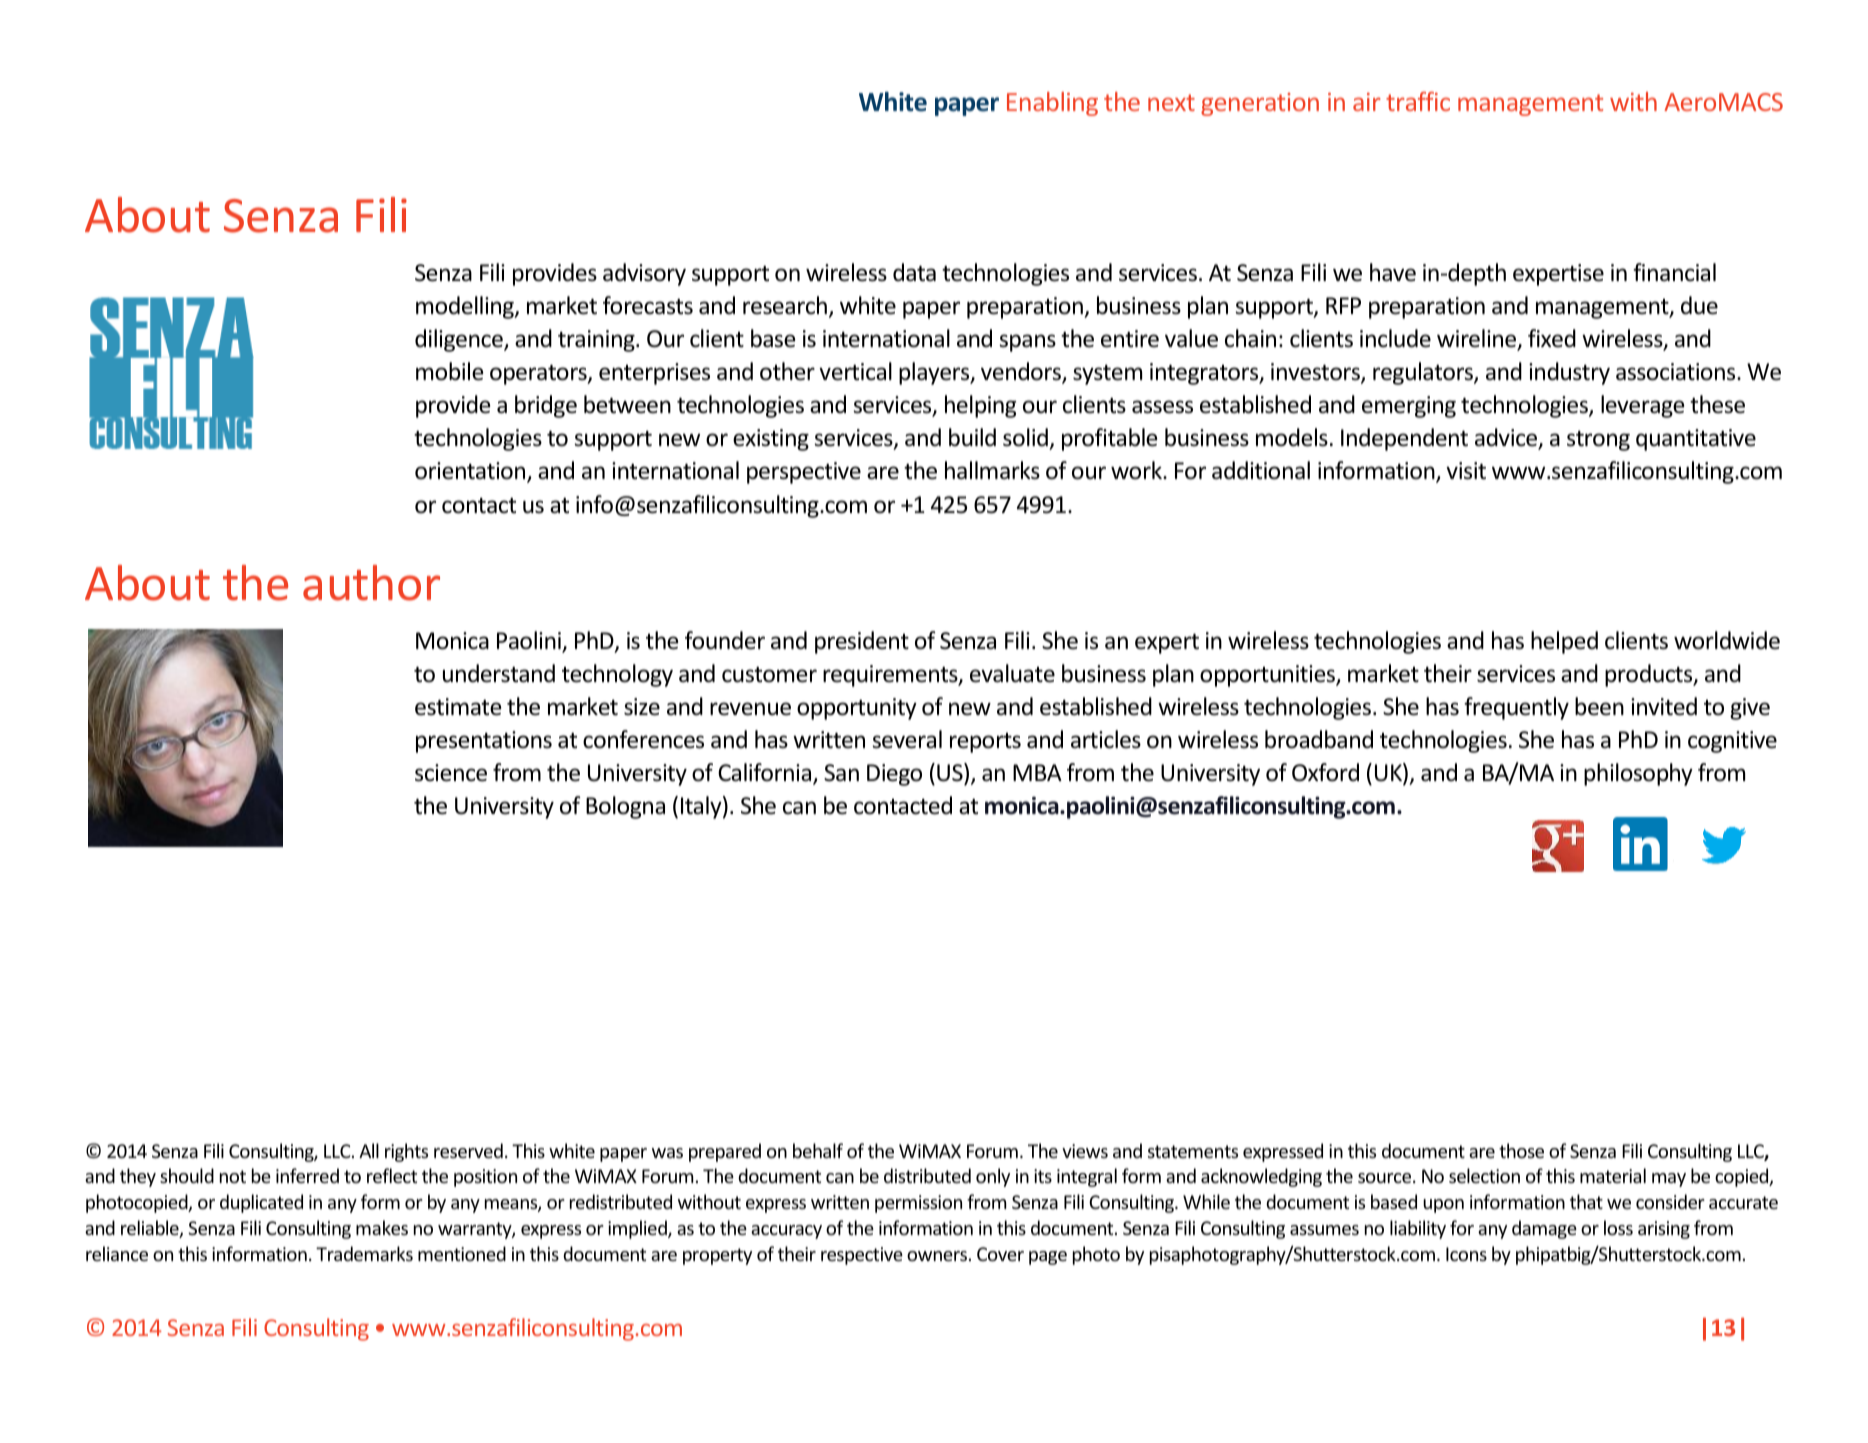 Image resolution: width=1868 pixels, height=1443 pixels. I want to click on visit, so click(1466, 471).
